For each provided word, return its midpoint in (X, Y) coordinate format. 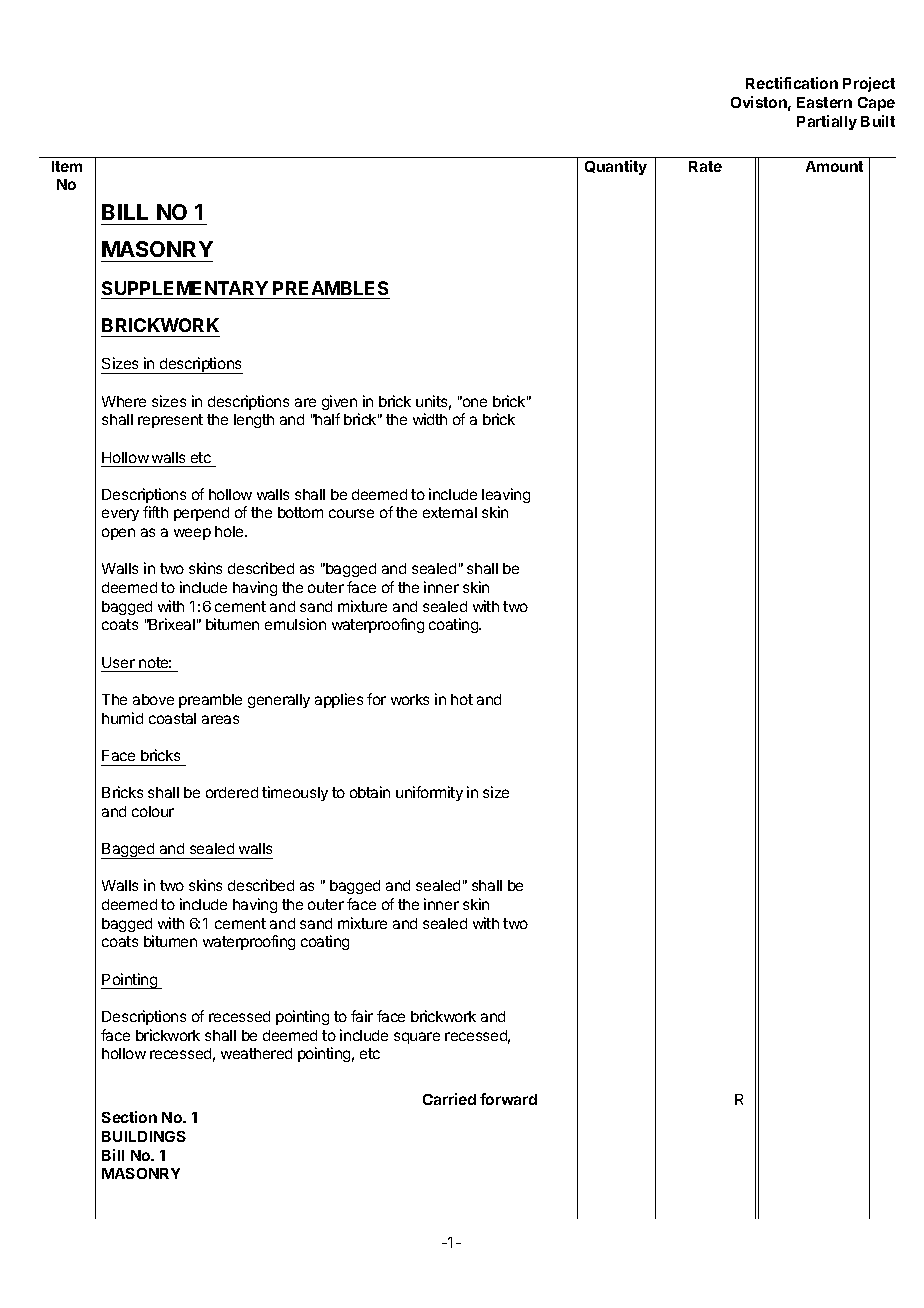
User (118, 662)
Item (67, 166)
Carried (449, 1099)
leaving (506, 495)
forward (508, 1099)
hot (462, 699)
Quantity (616, 167)
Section (129, 1117)
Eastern (824, 102)
